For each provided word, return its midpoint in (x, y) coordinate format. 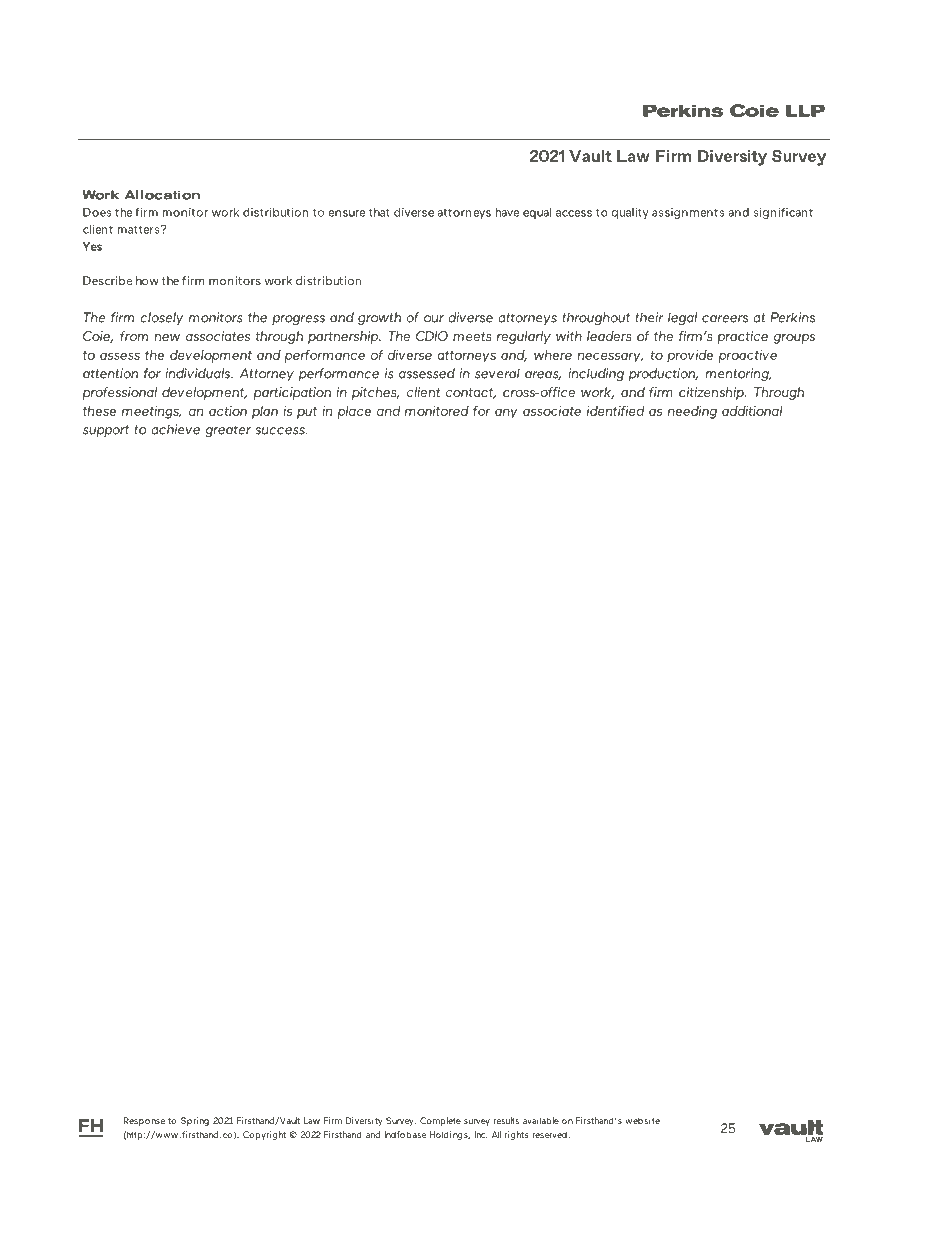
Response (144, 1121)
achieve (175, 429)
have (507, 212)
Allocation (162, 195)
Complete (440, 1121)
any (506, 413)
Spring (195, 1121)
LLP (805, 110)
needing (692, 412)
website (642, 1120)
